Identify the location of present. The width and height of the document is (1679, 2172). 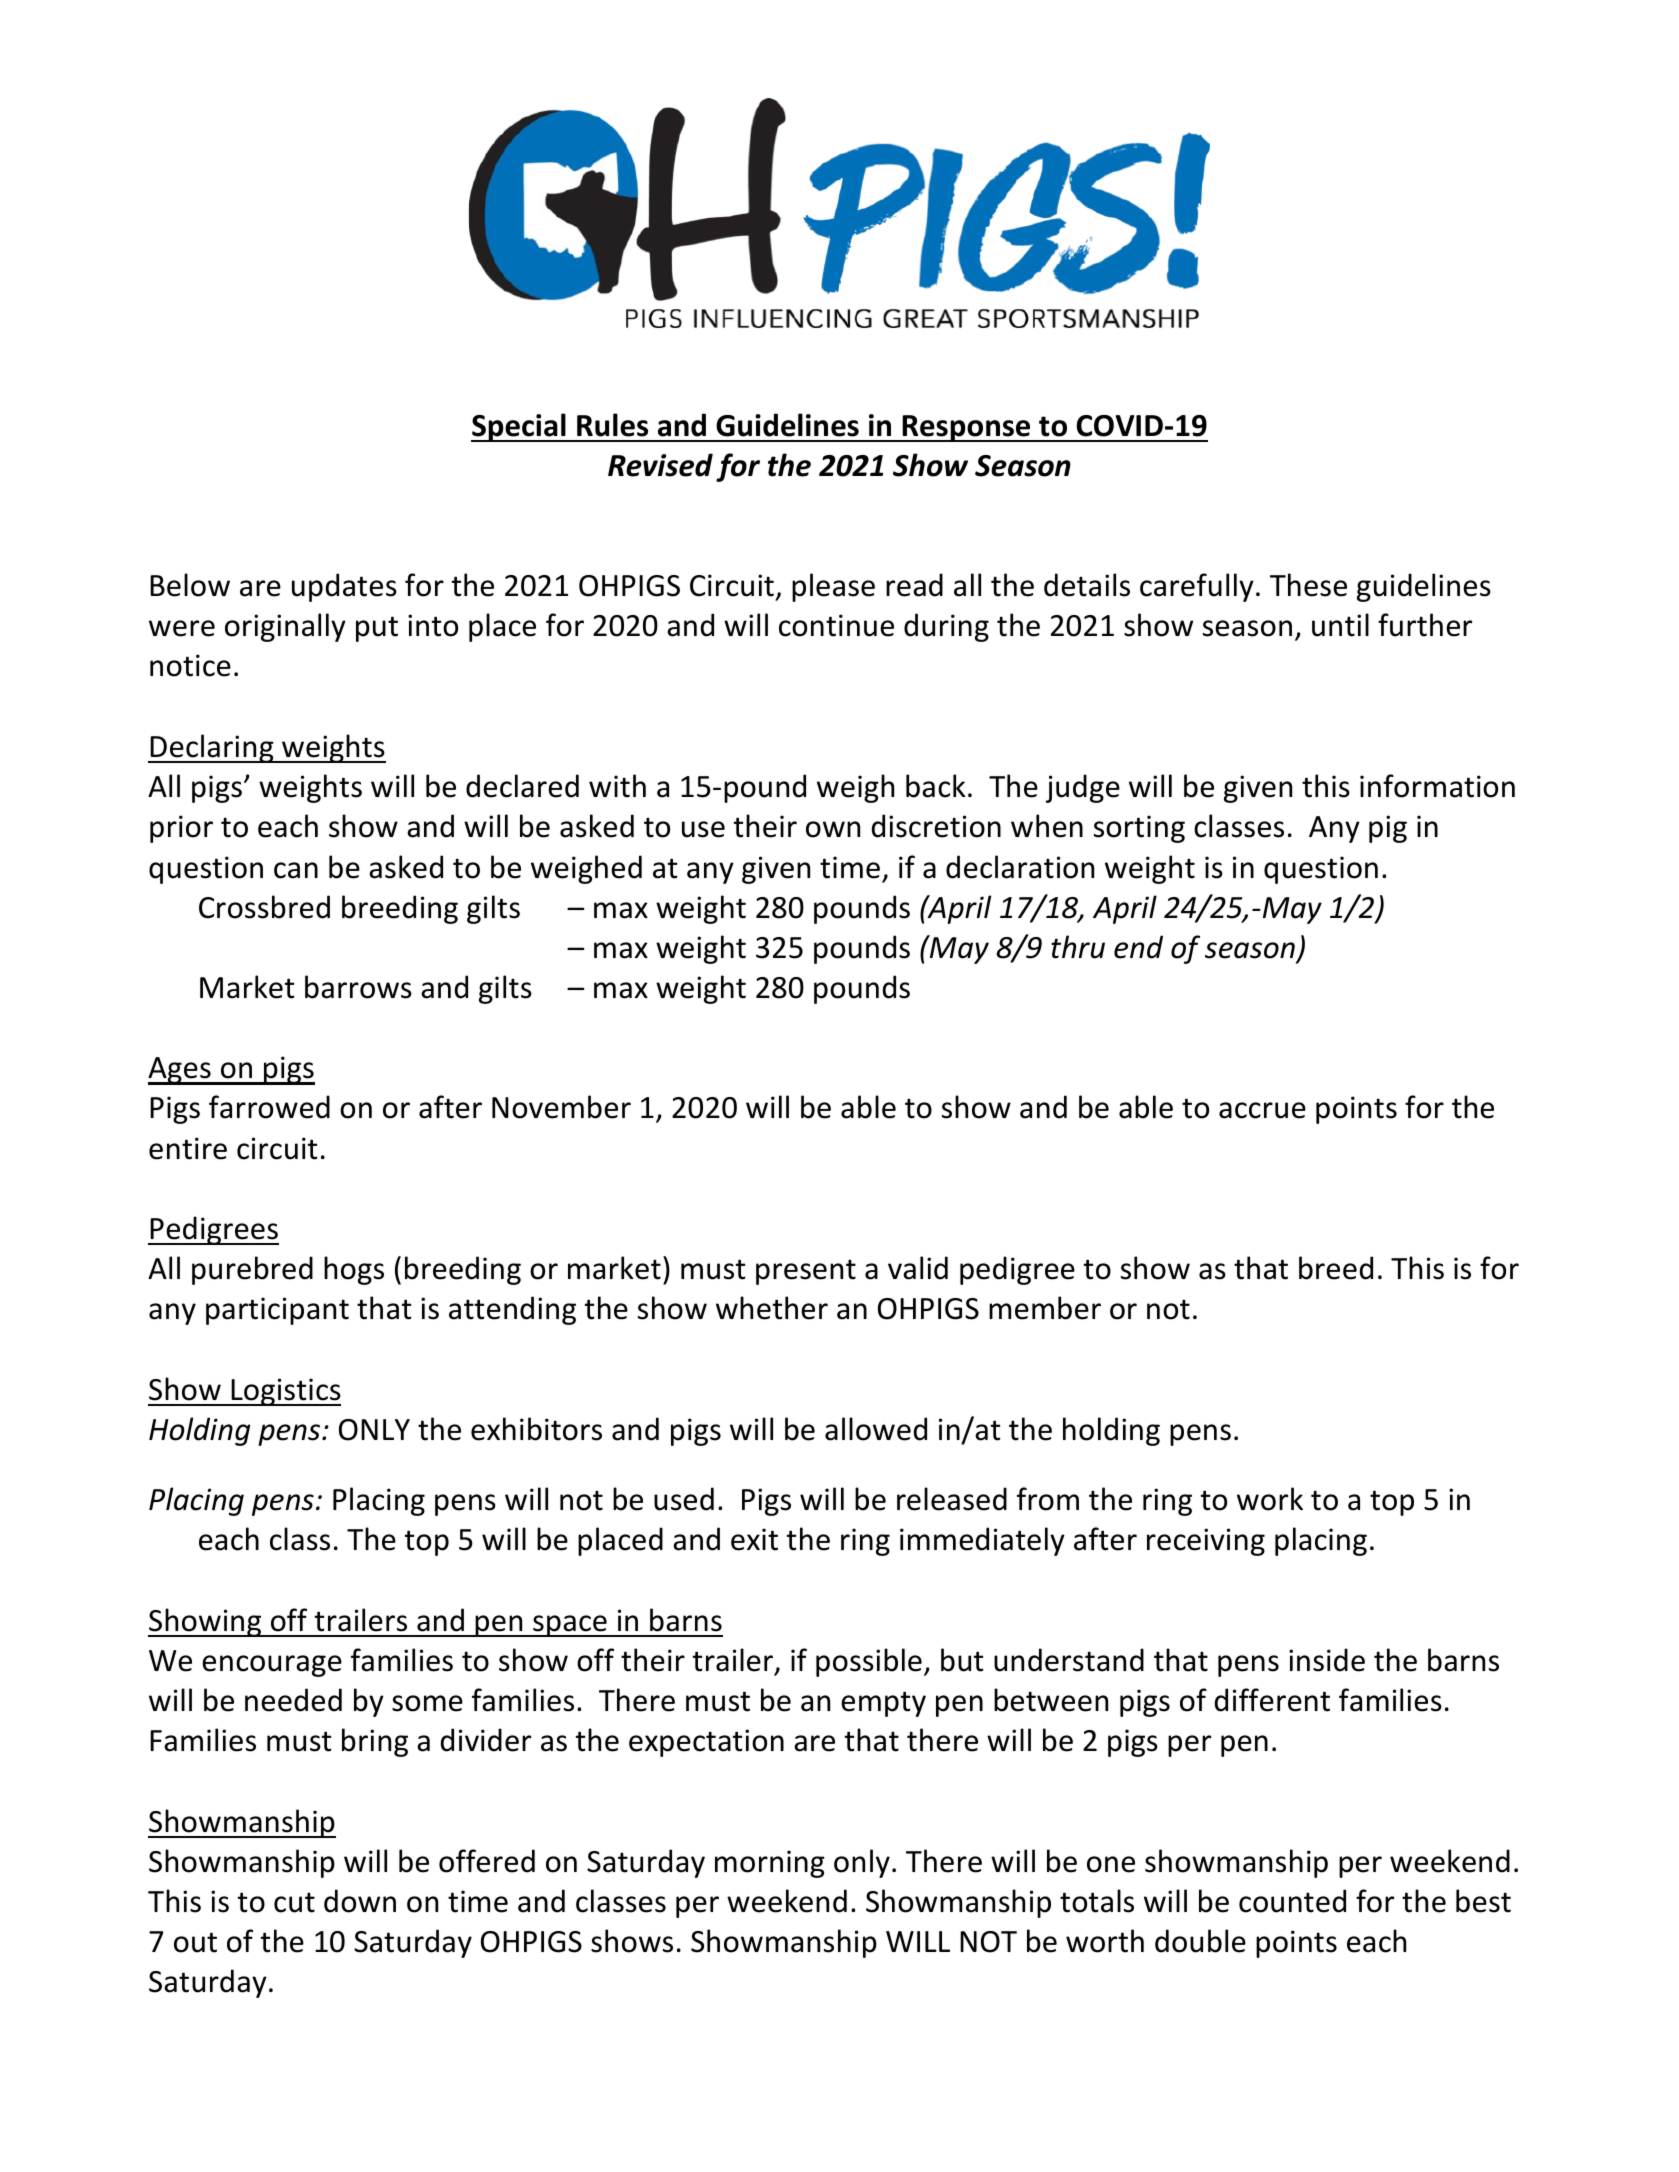
(806, 1272).
